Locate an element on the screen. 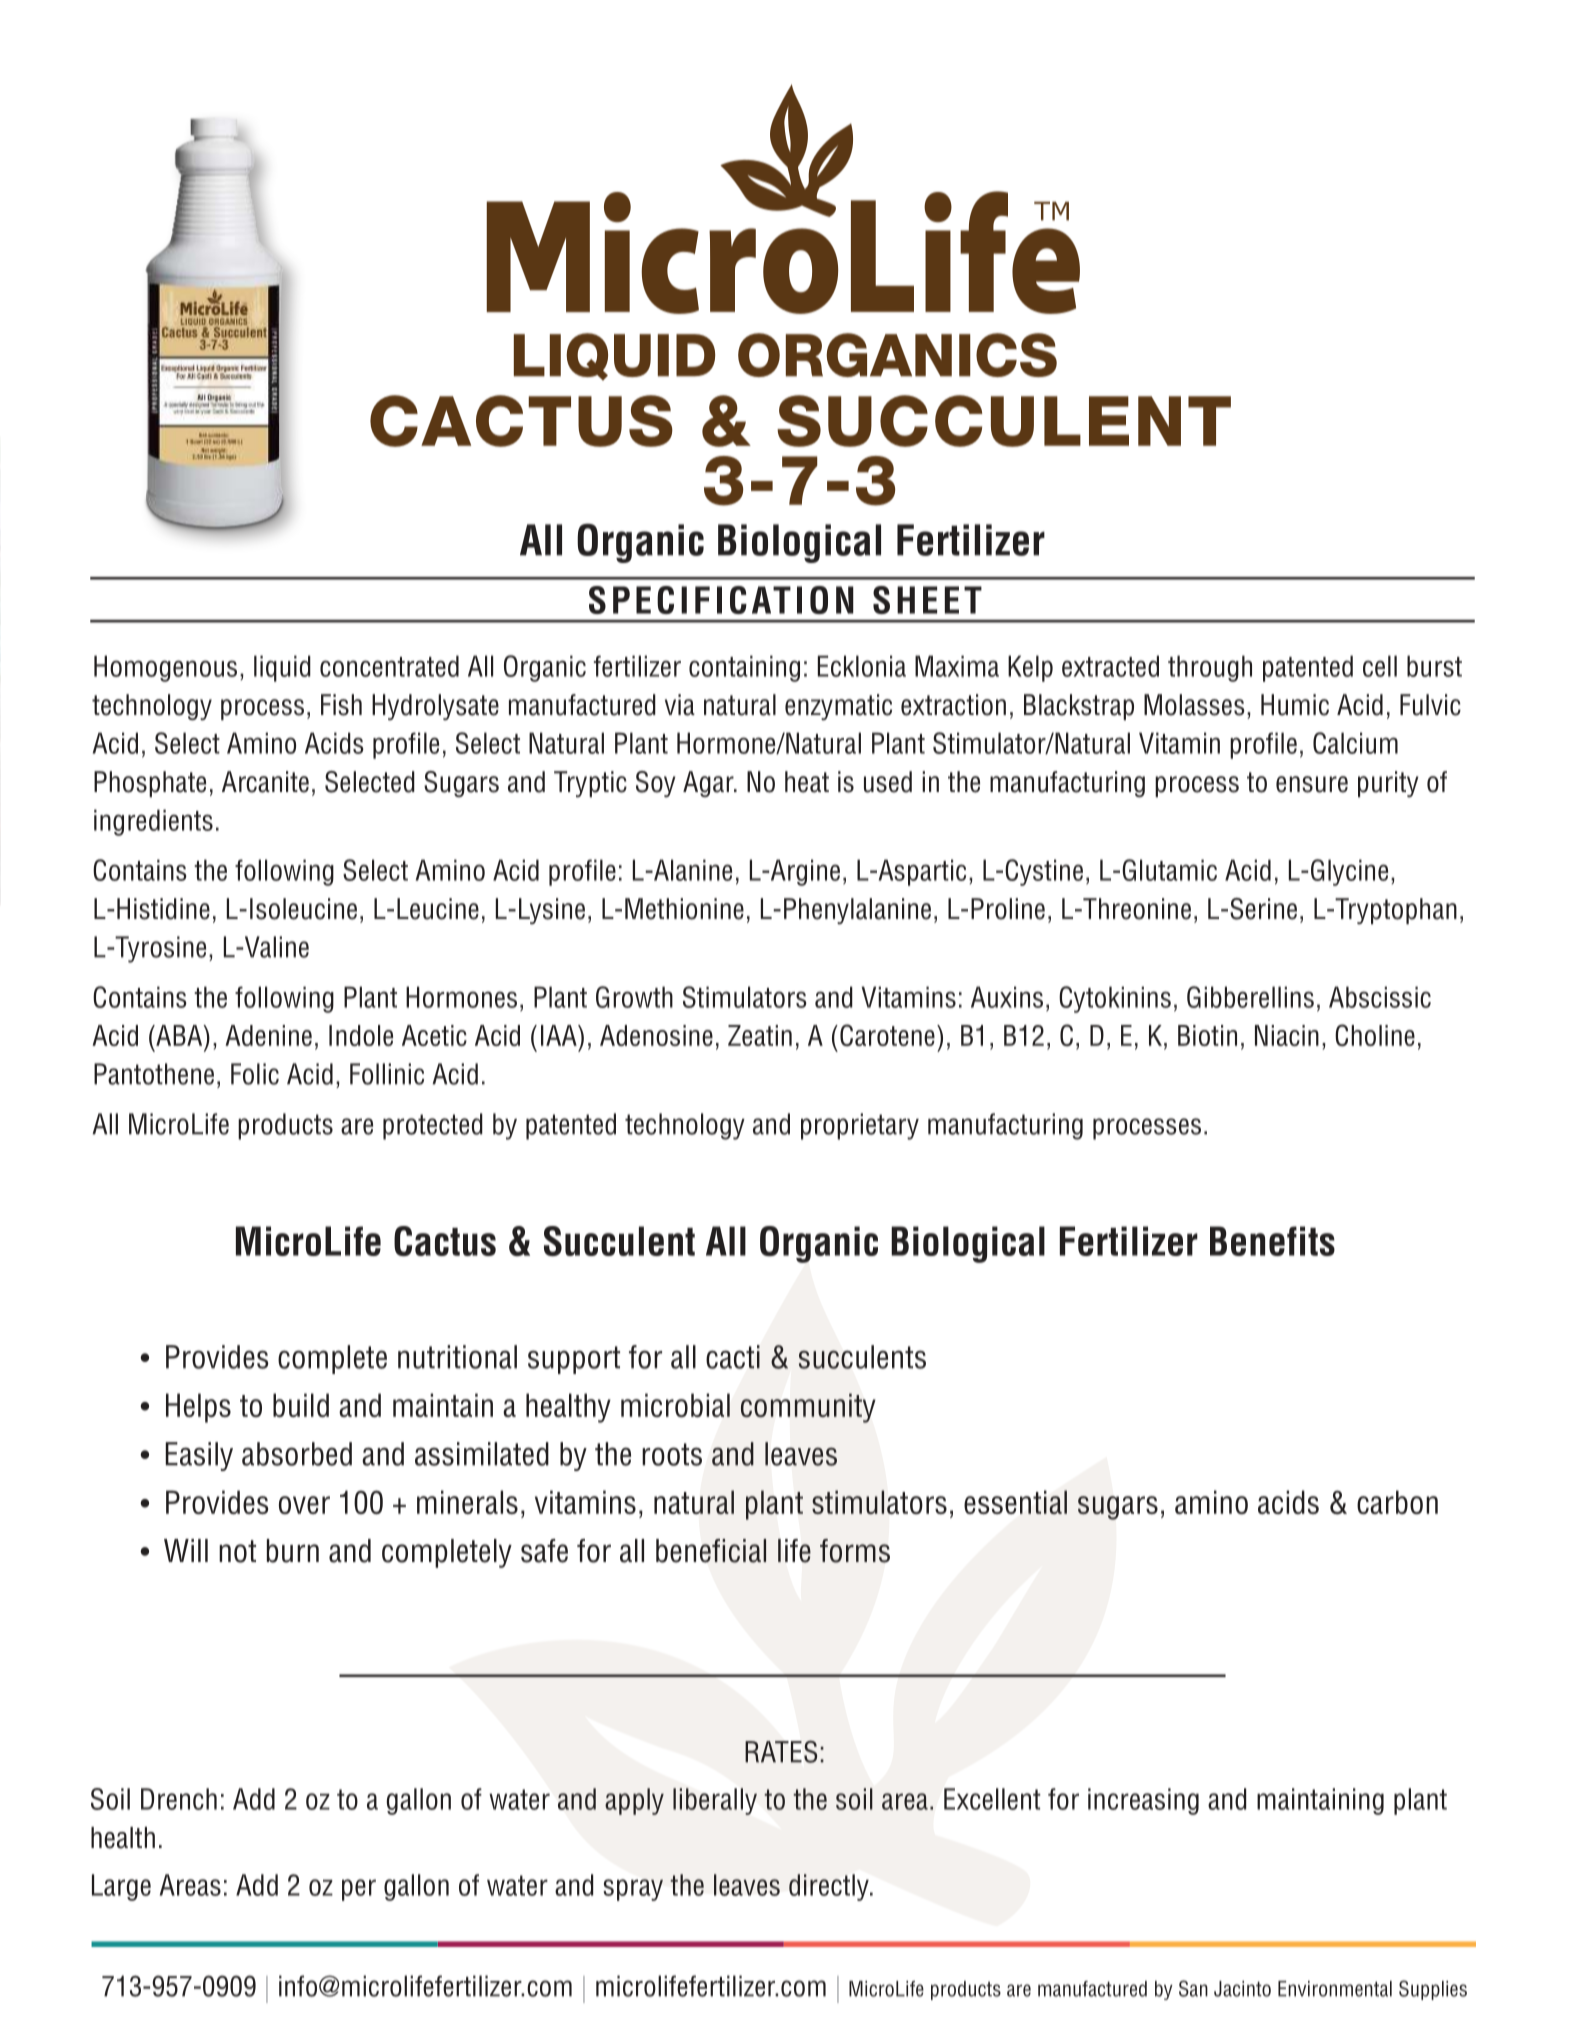 This screenshot has width=1569, height=2031. Humic is located at coordinates (1295, 705).
